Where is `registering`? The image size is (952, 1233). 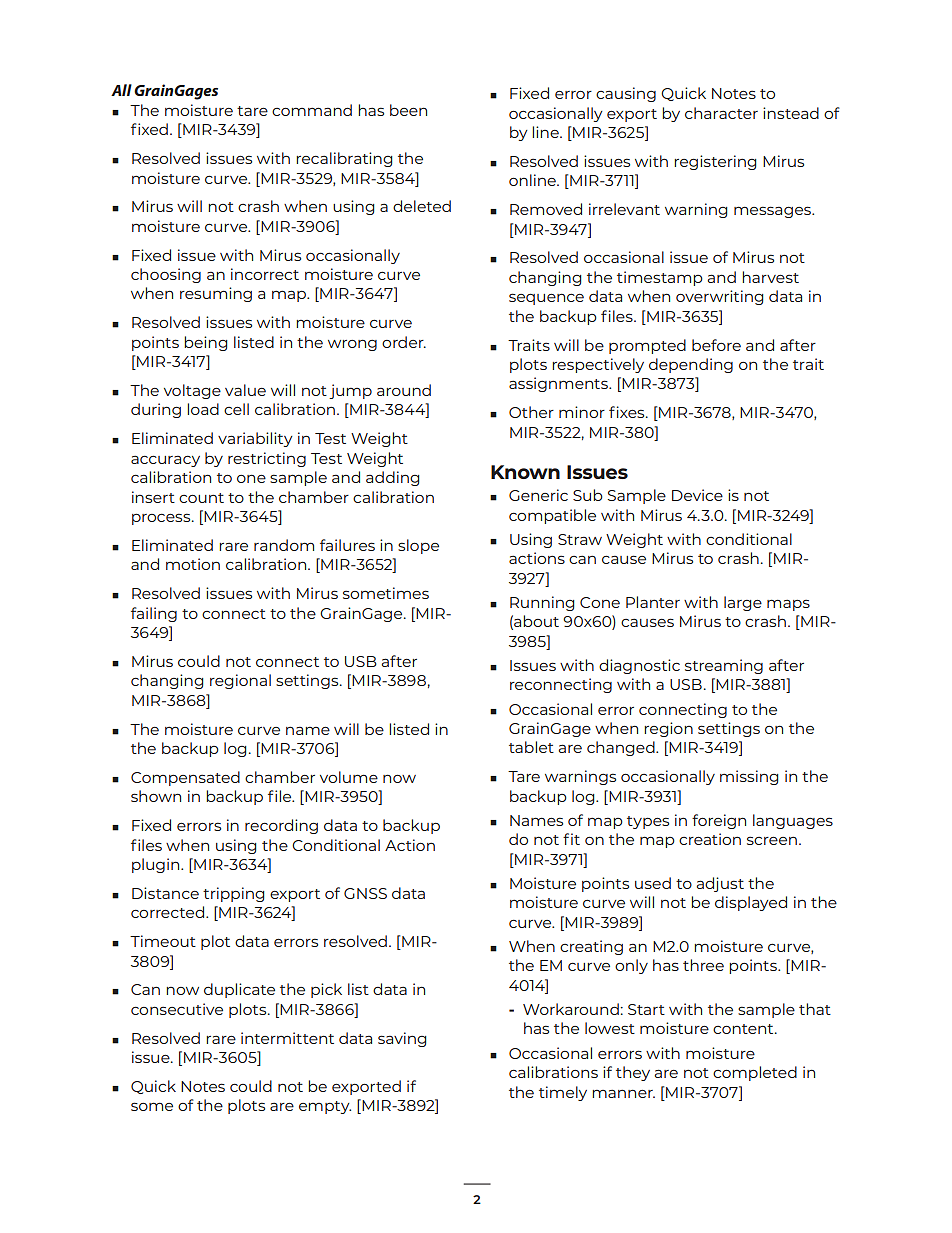 registering is located at coordinates (715, 162).
